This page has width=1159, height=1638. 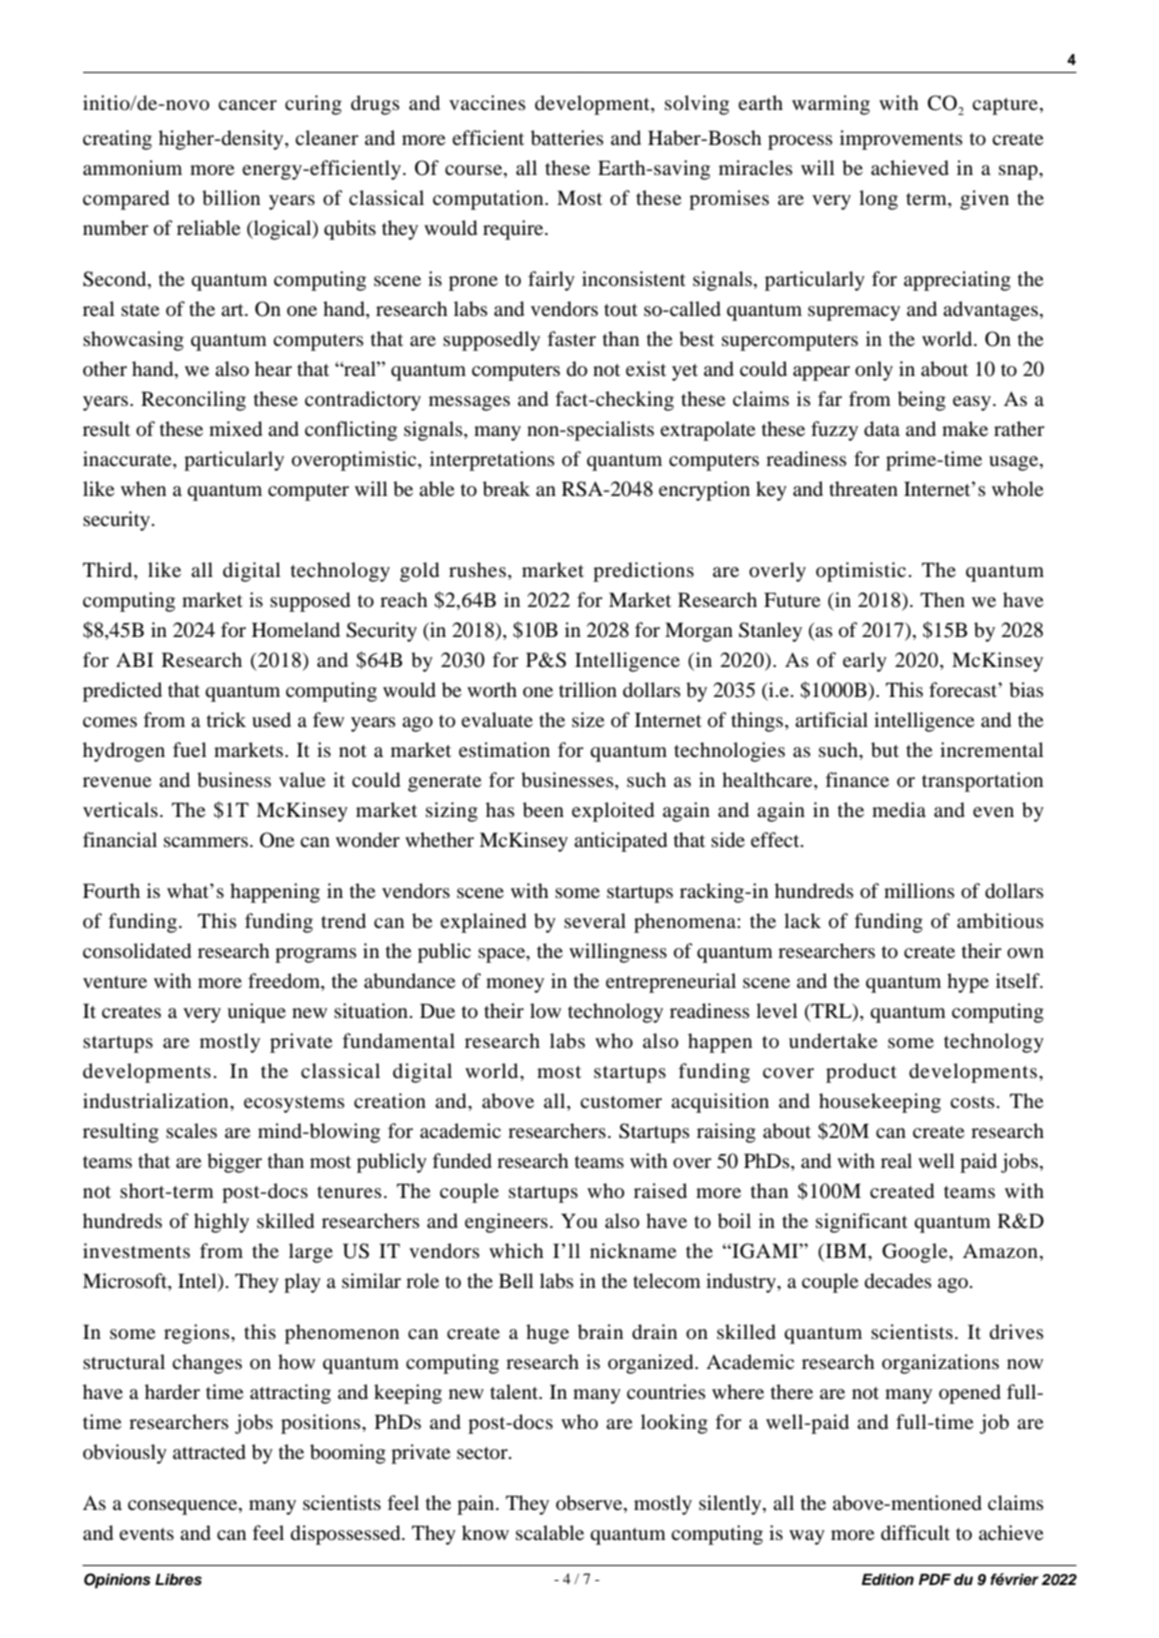 I want to click on break, so click(x=506, y=489).
